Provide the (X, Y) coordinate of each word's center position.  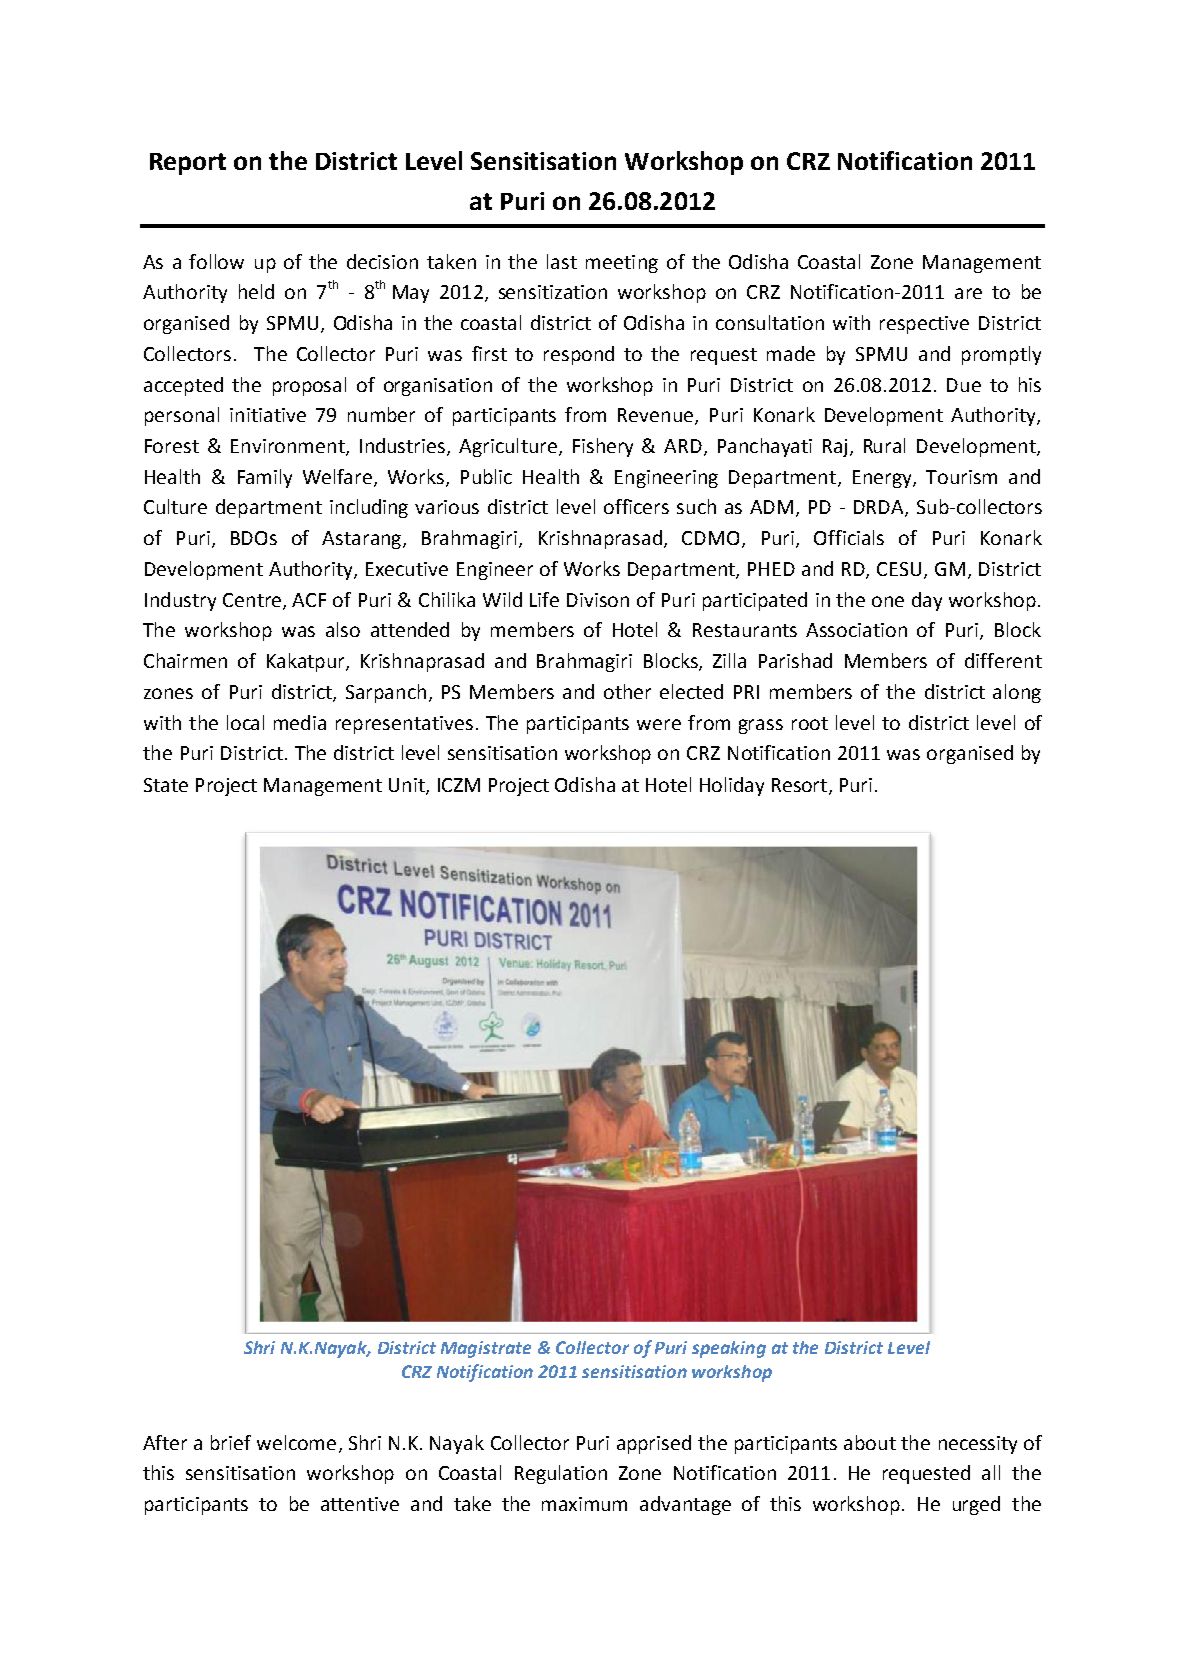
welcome (296, 1442)
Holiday (732, 786)
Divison (598, 600)
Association (856, 630)
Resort (801, 786)
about (870, 1442)
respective (924, 325)
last (562, 261)
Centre (253, 601)
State (166, 785)
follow (216, 261)
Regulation (561, 1474)
